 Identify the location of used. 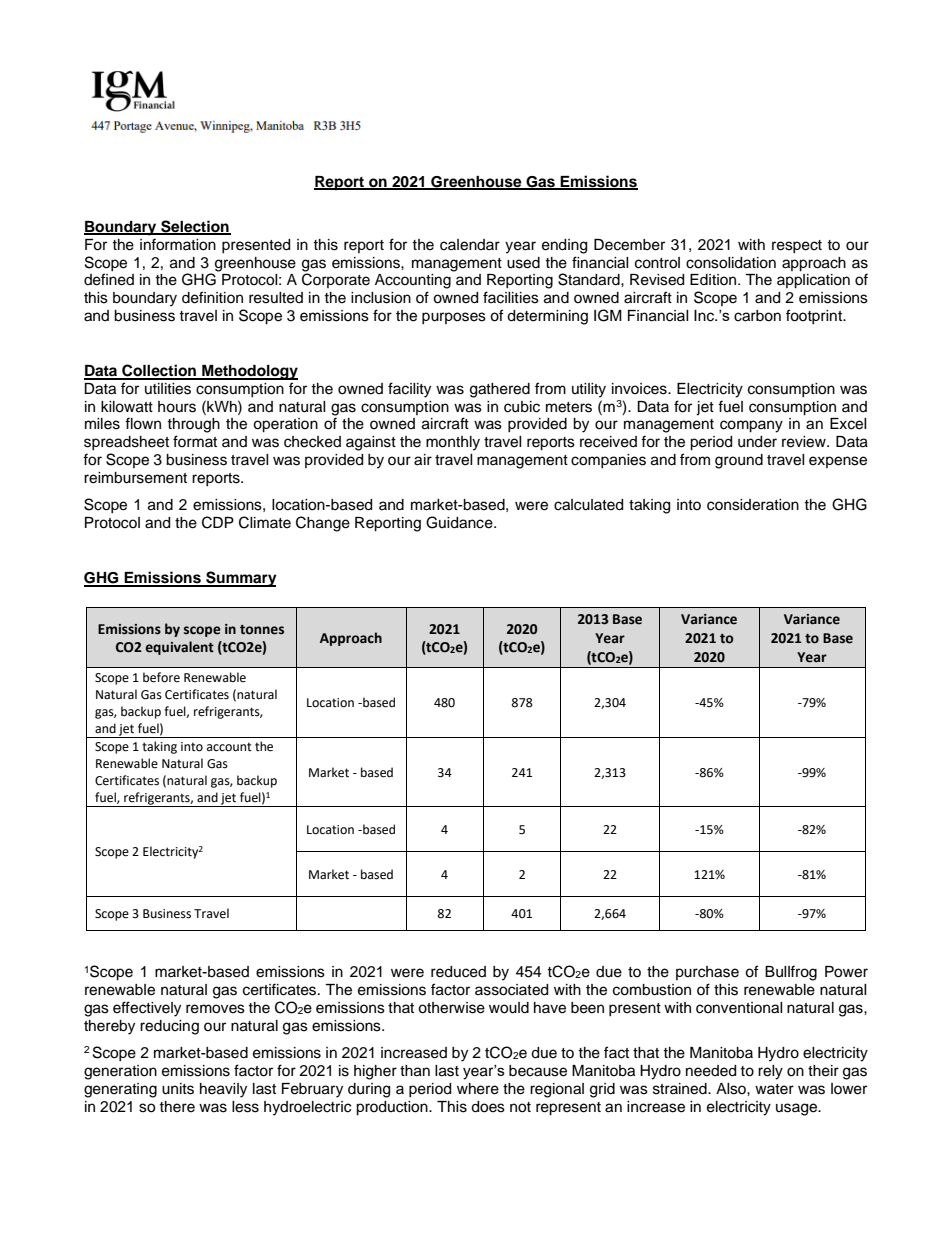
(523, 263).
